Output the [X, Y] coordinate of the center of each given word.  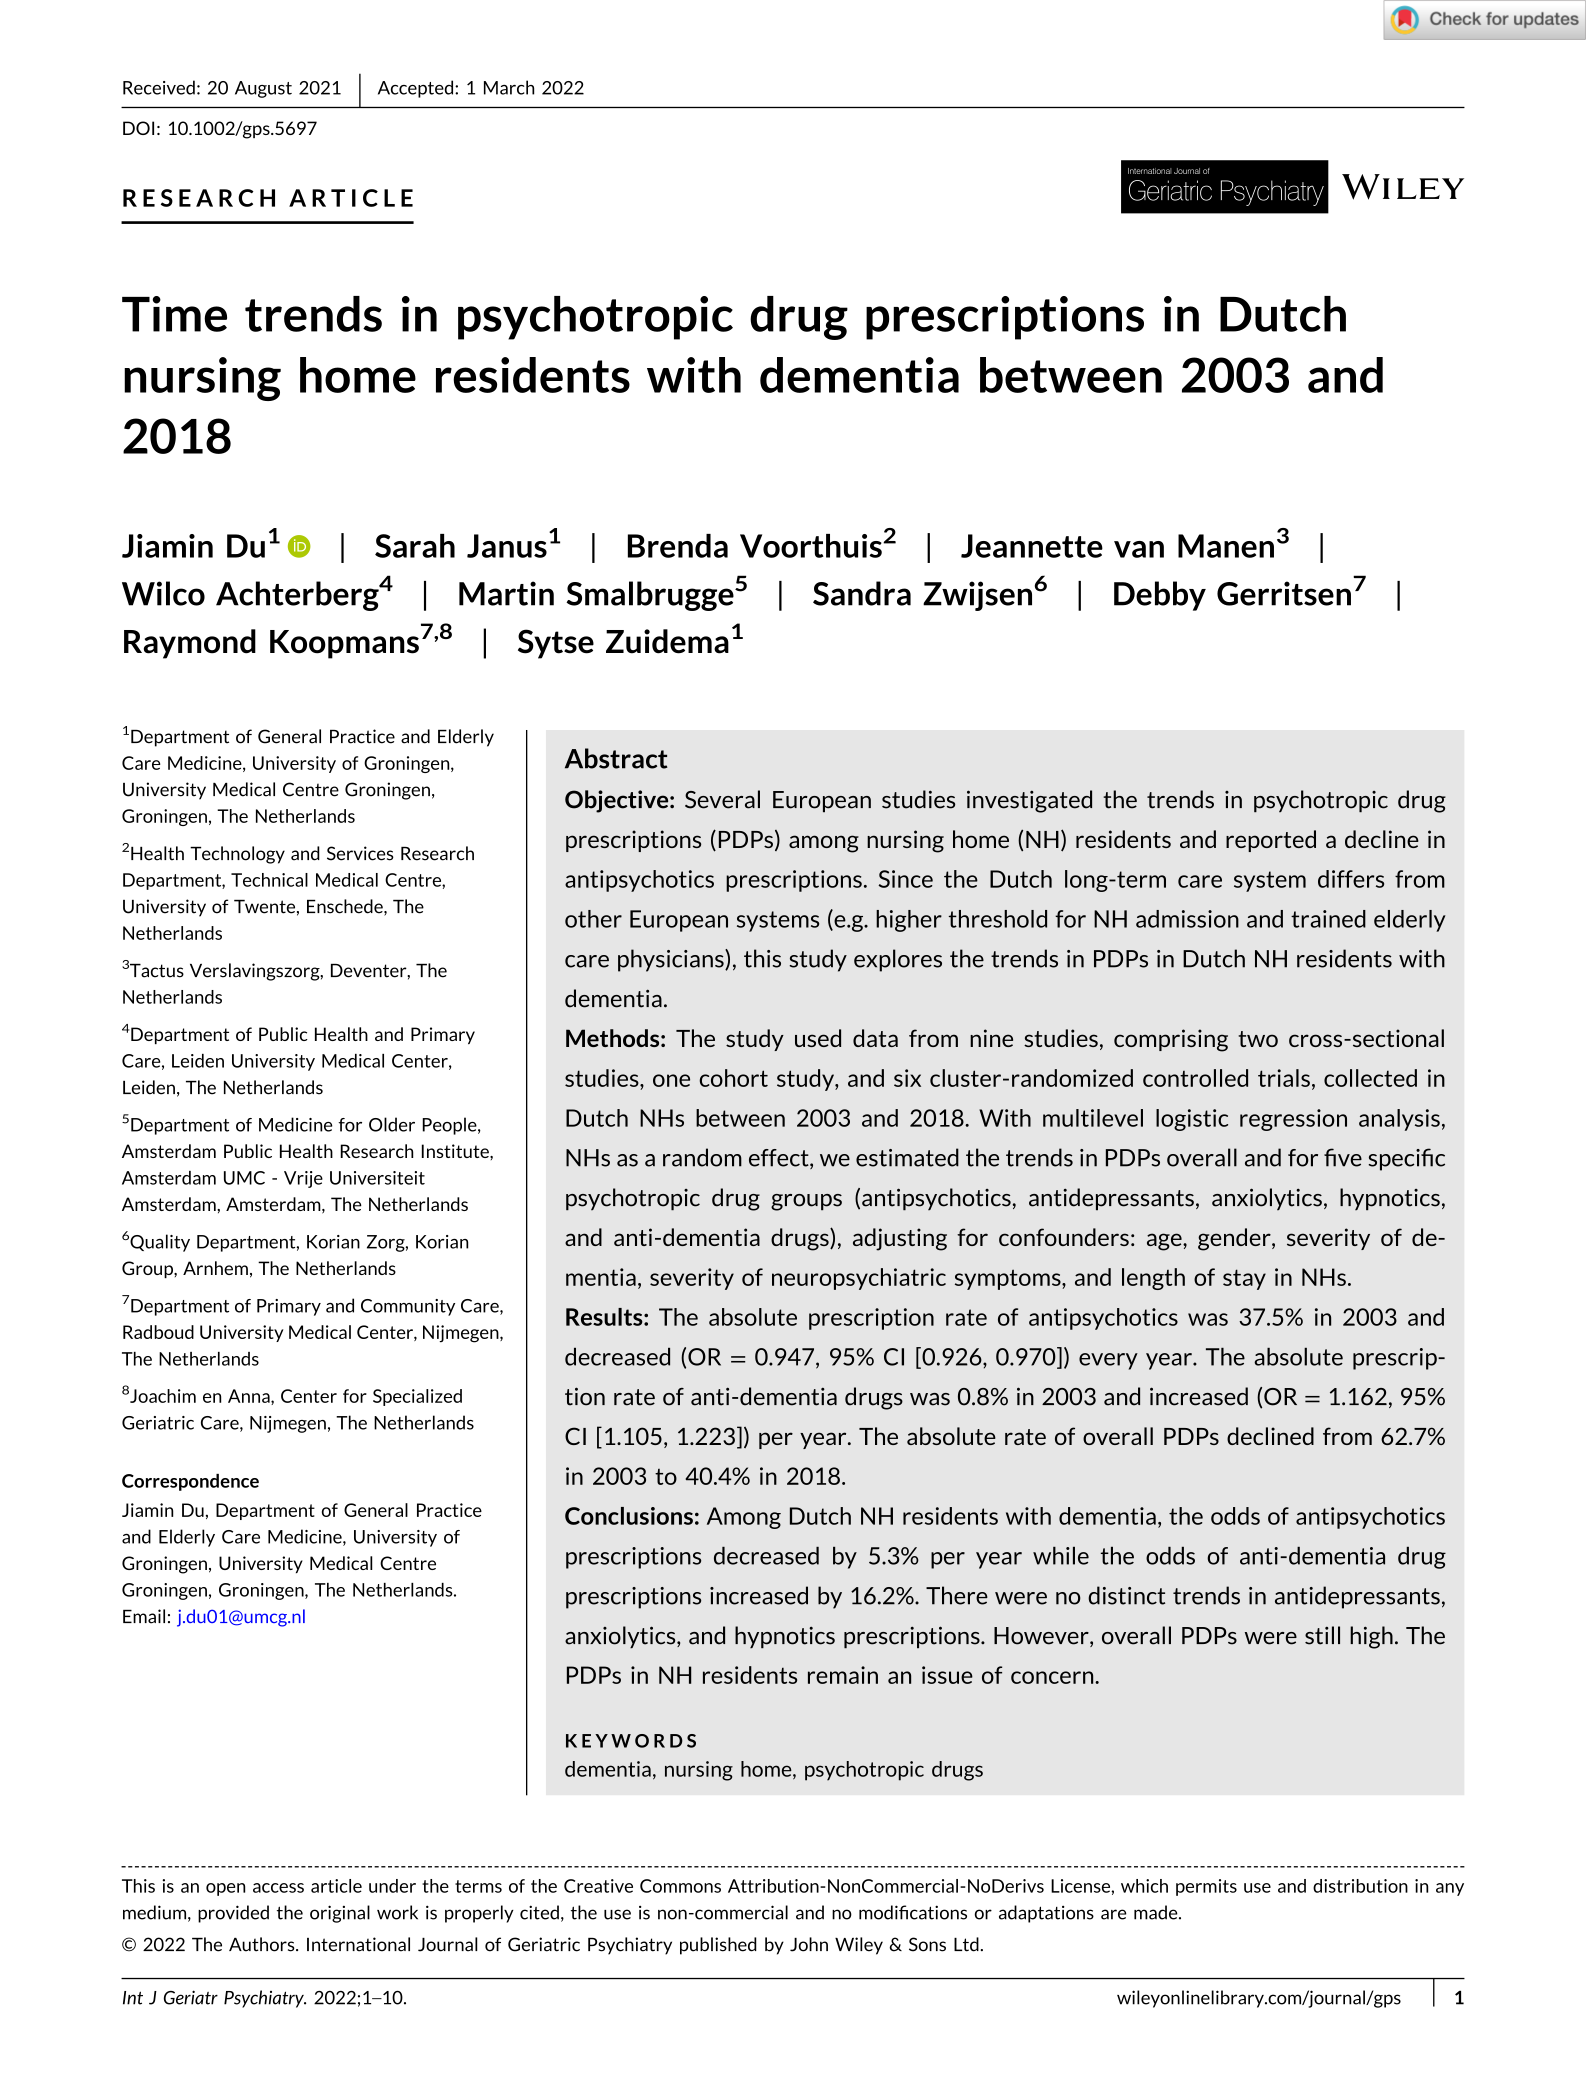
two [1258, 1039]
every [1108, 1361]
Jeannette [1032, 546]
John [809, 1944]
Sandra [862, 593]
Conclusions [629, 1516]
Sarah [415, 546]
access [278, 1888]
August [263, 89]
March [509, 87]
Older [392, 1124]
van [1139, 549]
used [818, 1038]
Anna [250, 1397]
